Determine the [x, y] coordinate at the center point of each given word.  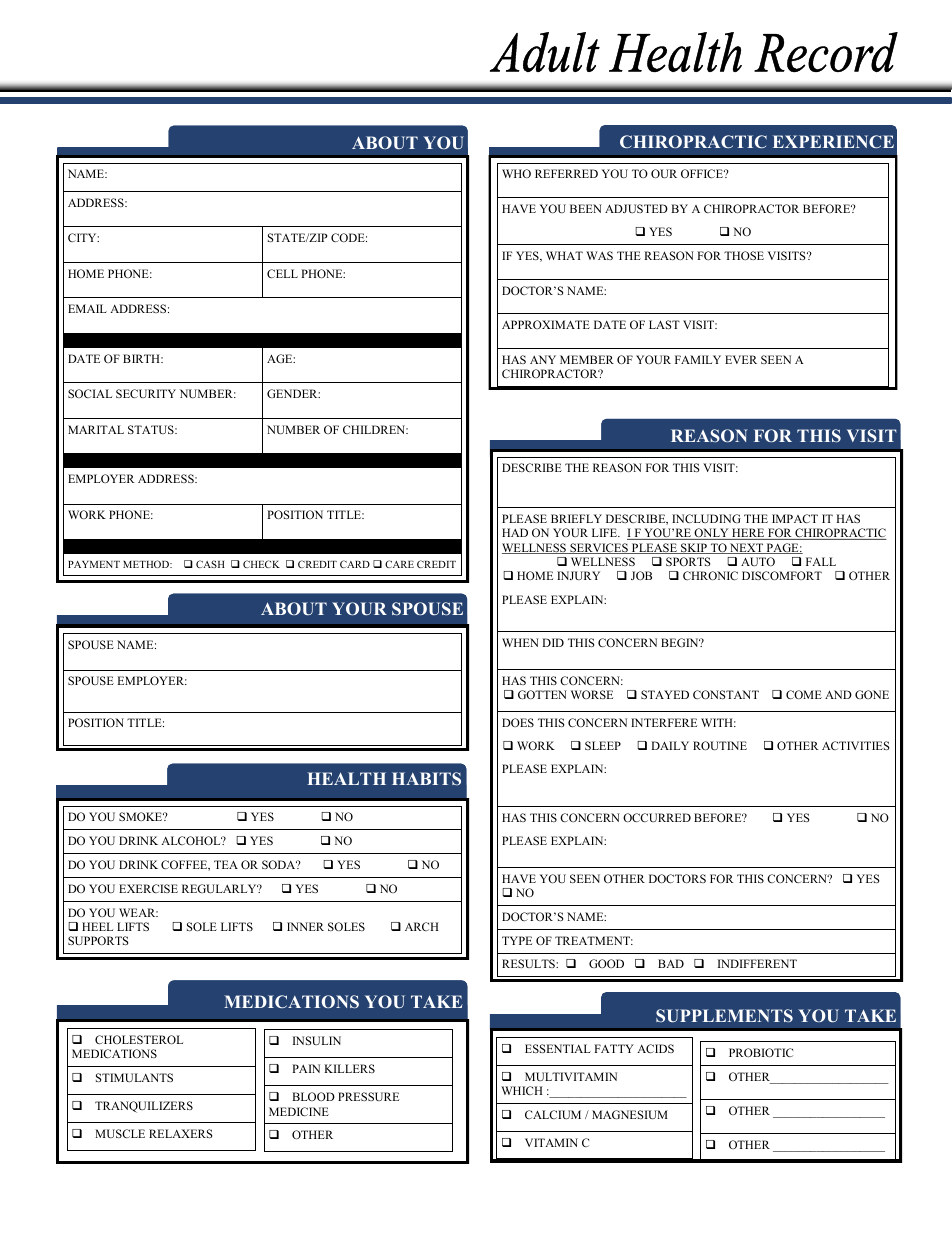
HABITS [426, 778]
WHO [516, 173]
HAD [515, 532]
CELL [282, 273]
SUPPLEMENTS [724, 1016]
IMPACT [795, 518]
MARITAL [96, 429]
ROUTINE [720, 745]
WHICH [522, 1090]
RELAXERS [180, 1133]
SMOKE [142, 816]
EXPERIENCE [833, 141]
